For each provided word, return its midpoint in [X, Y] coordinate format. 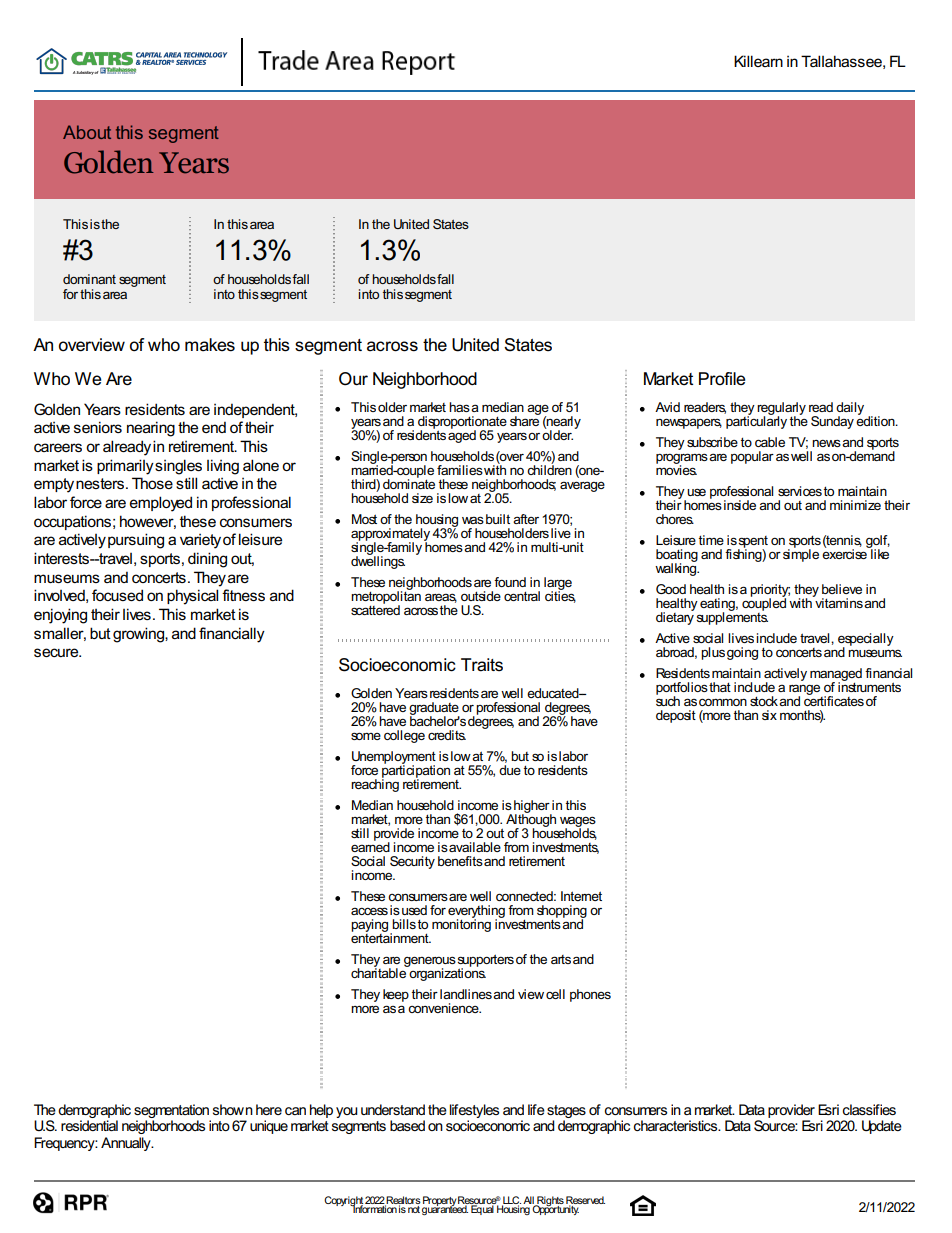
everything [476, 913]
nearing [151, 429]
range [806, 691]
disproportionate [462, 423]
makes [210, 345]
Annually [127, 1144]
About [87, 132]
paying [371, 927]
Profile [722, 379]
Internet [581, 896]
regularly [781, 409]
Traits [482, 665]
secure [57, 652]
